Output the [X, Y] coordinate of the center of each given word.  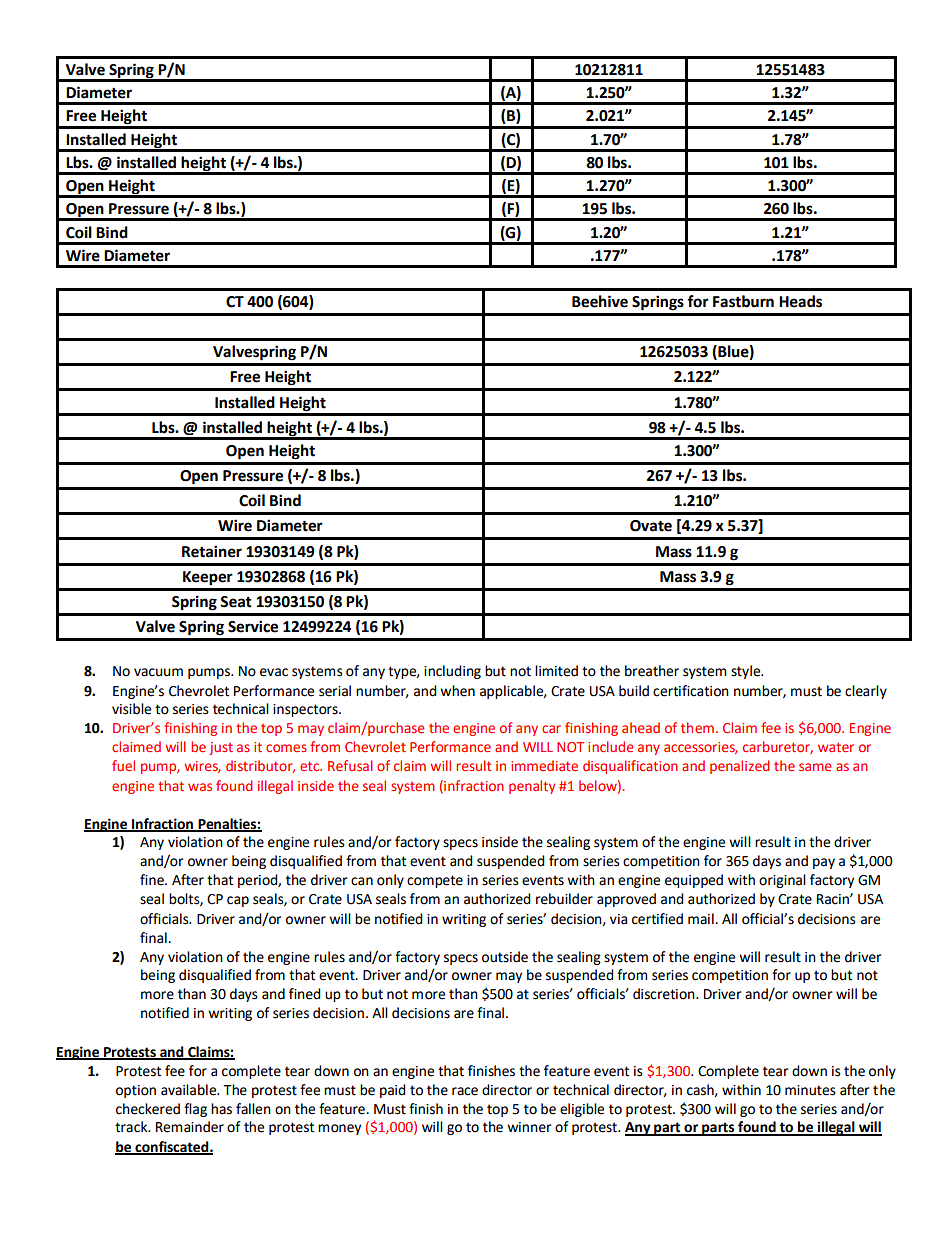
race [465, 1091]
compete [435, 881]
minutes [810, 1090]
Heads [800, 301]
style [747, 672]
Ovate [651, 526]
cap [238, 901]
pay [824, 863]
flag [195, 1110]
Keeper [208, 578]
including [452, 672]
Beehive [600, 301]
